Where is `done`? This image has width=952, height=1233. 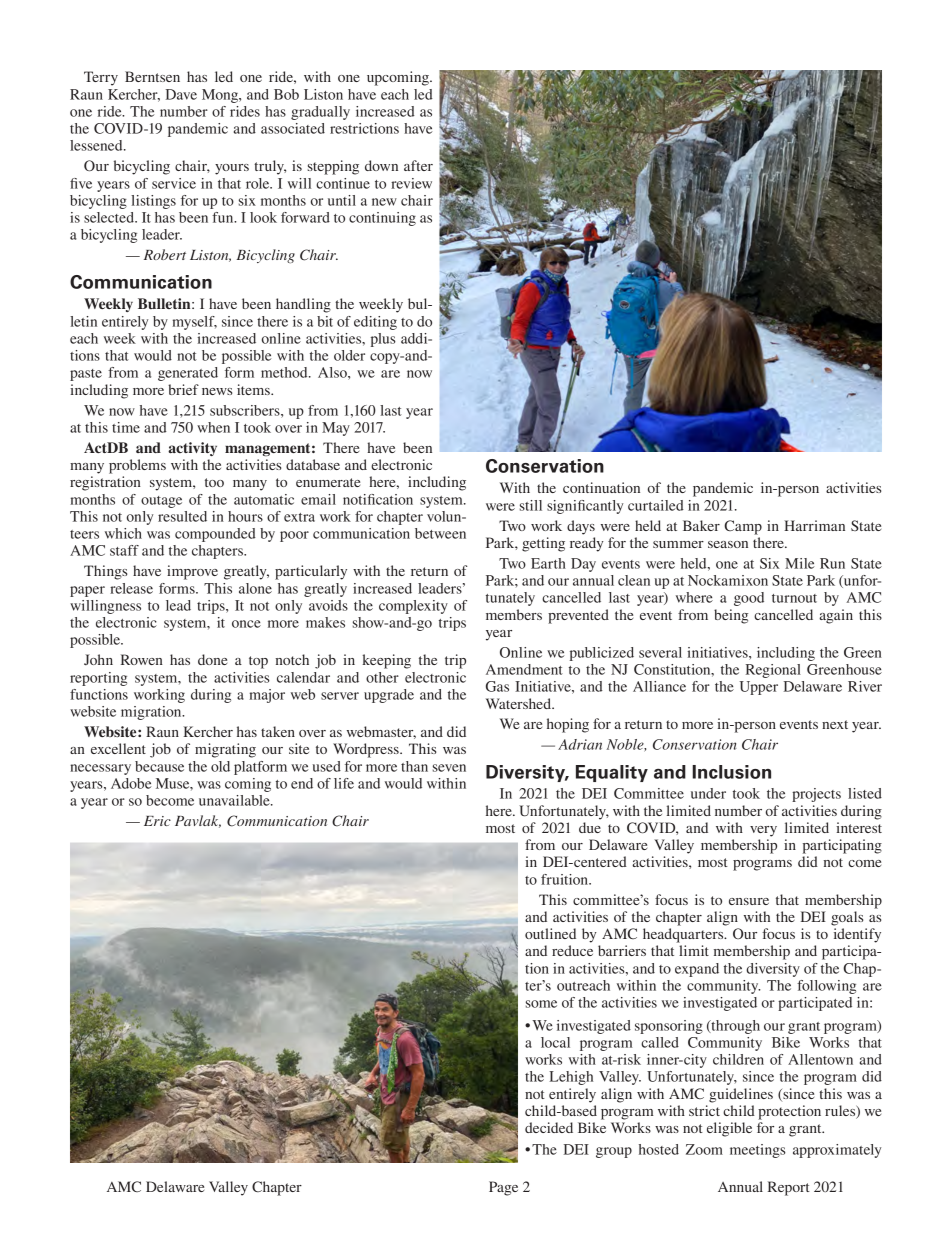 done is located at coordinates (212, 659).
